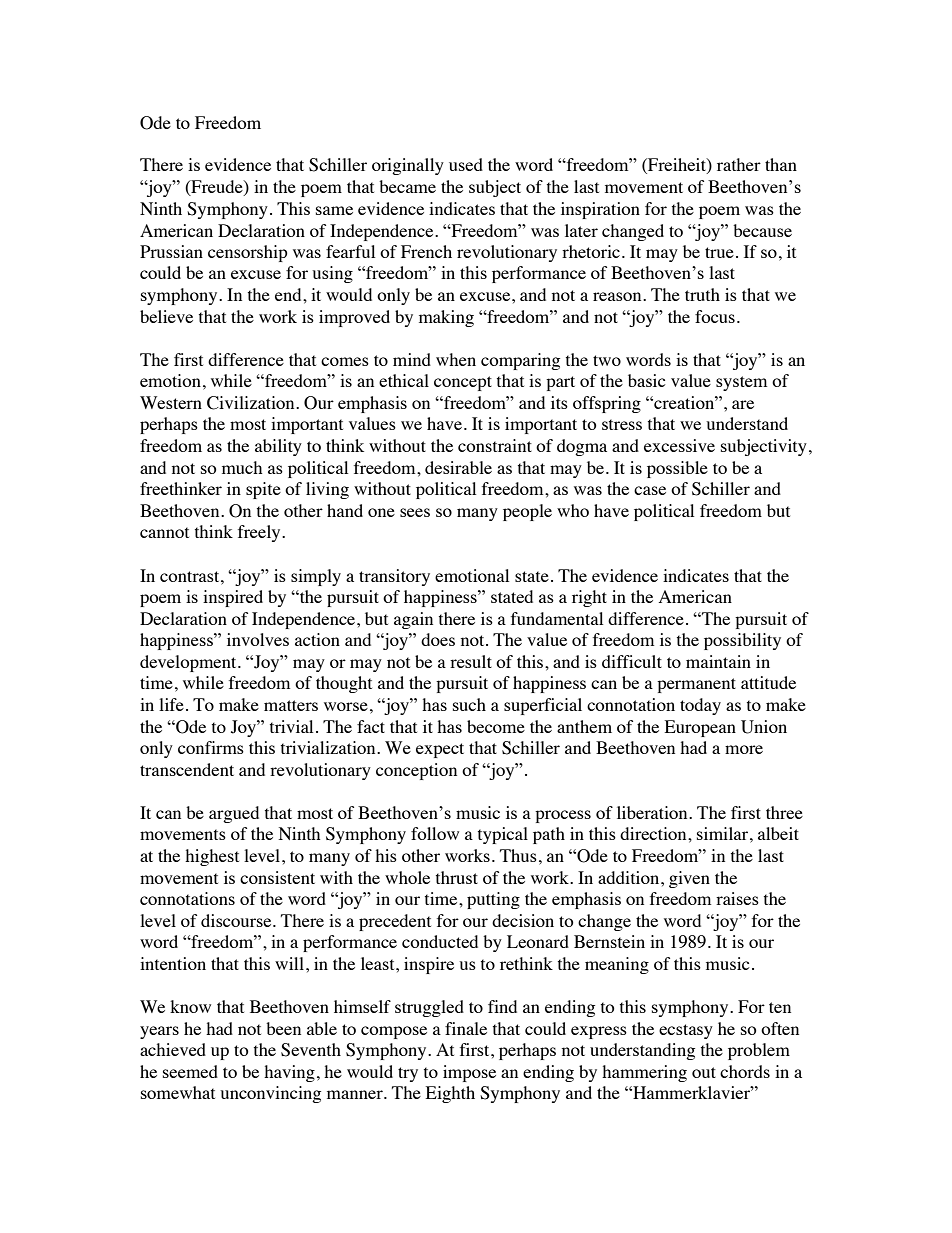 This page has height=1233, width=952. What do you see at coordinates (258, 639) in the page?
I see `involves` at bounding box center [258, 639].
